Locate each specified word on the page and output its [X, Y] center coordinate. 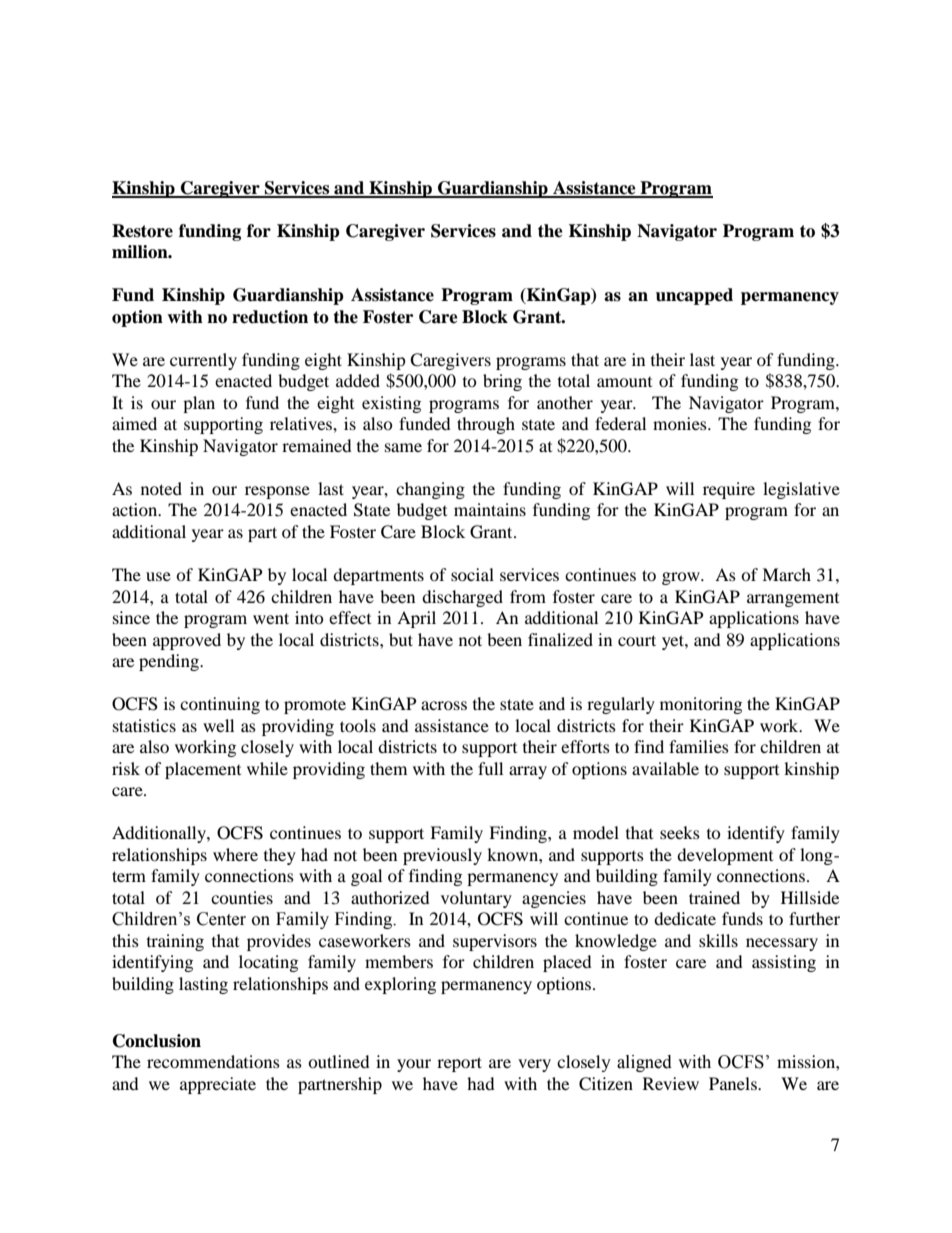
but [401, 639]
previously [442, 856]
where [235, 854]
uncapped [694, 296]
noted [161, 488]
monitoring [701, 705]
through [486, 425]
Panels [734, 1083]
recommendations [213, 1061]
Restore [142, 231]
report [459, 1064]
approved [187, 641]
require [729, 490]
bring [502, 382]
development [725, 856]
